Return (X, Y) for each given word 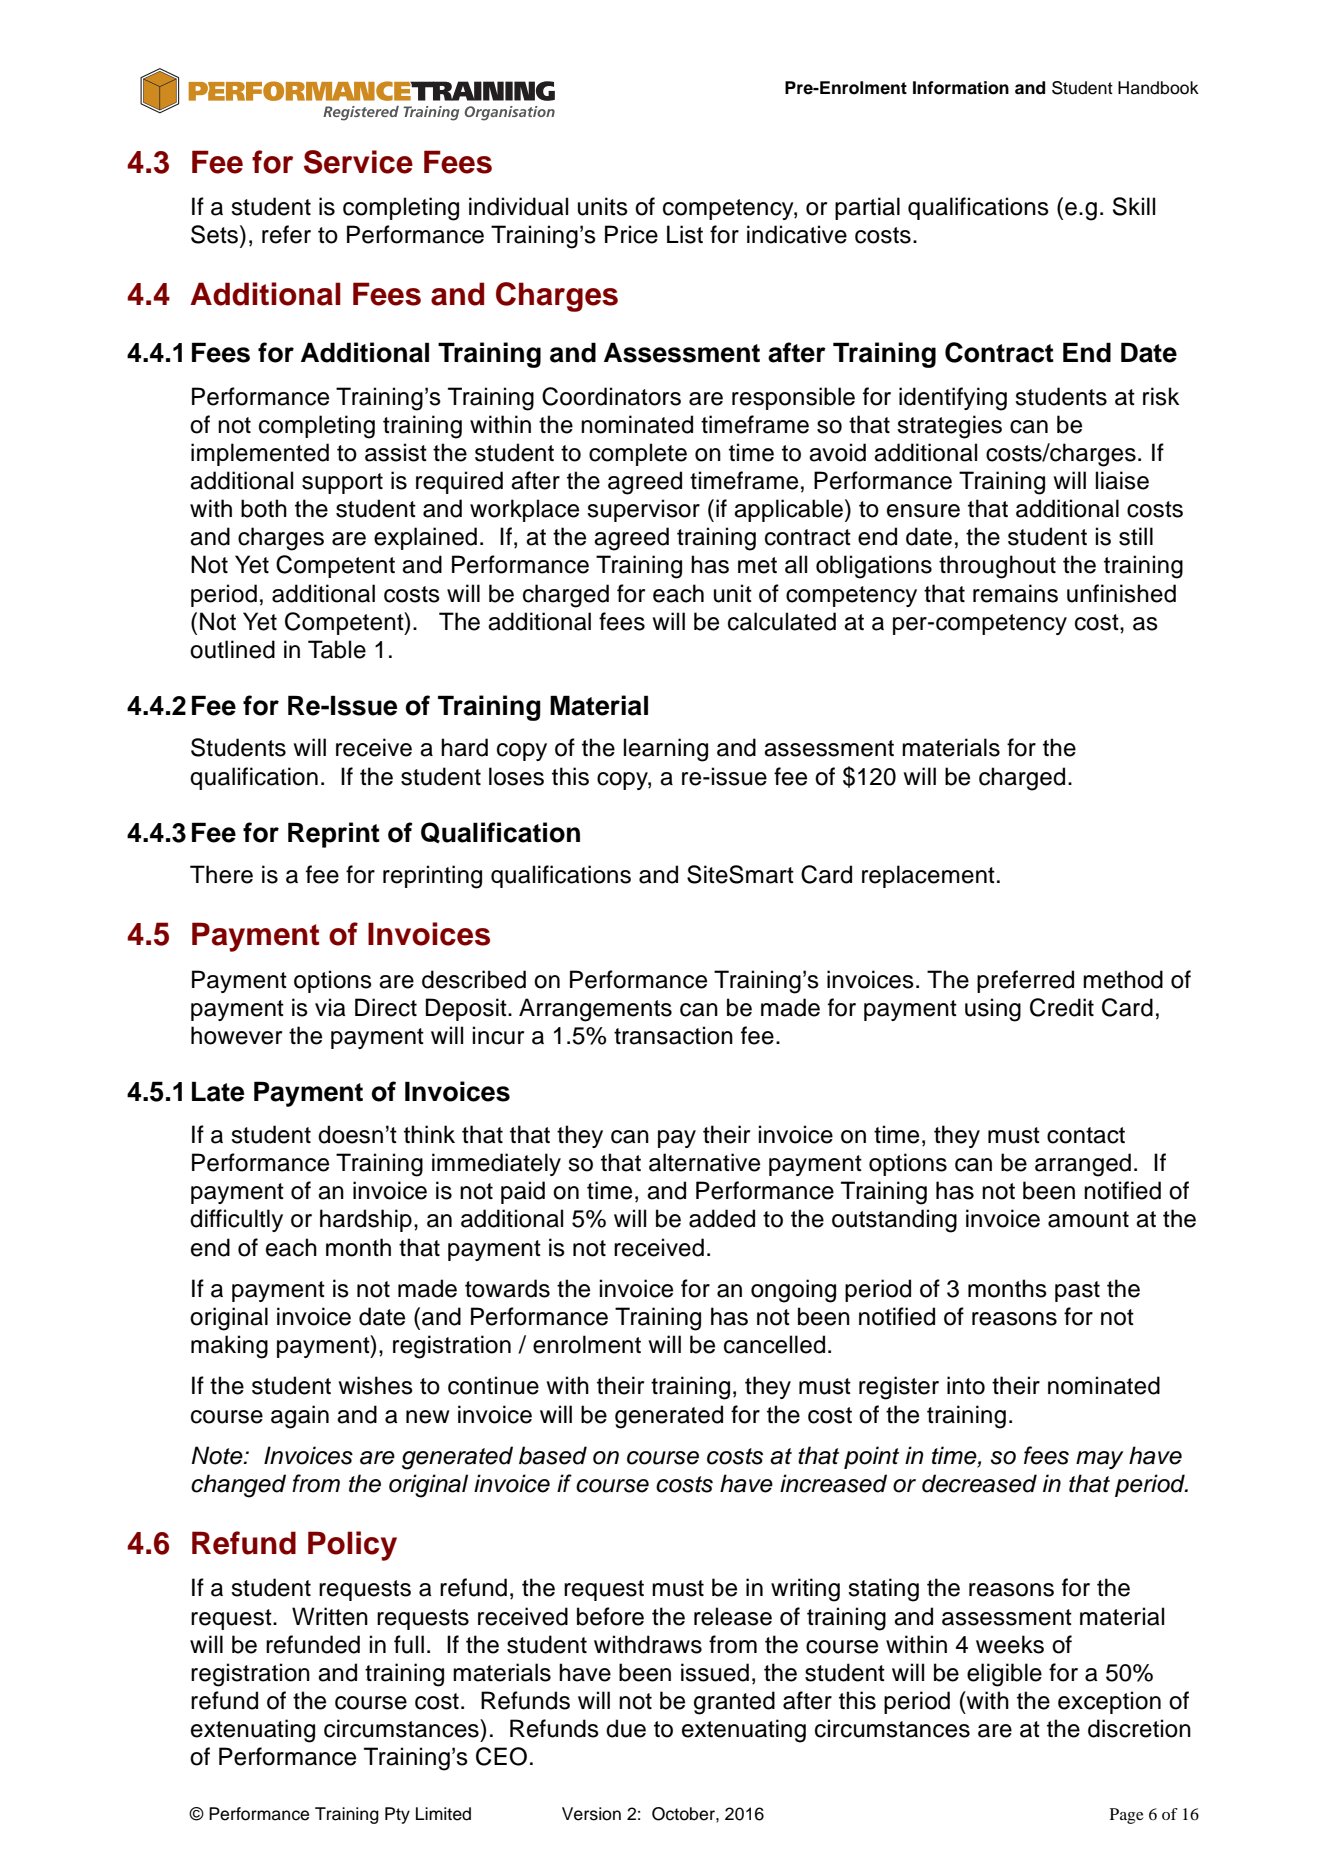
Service (358, 162)
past (1077, 1291)
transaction (673, 1035)
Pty (397, 1815)
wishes (376, 1385)
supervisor (643, 510)
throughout (997, 567)
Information (961, 88)
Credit (1062, 1007)
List (685, 234)
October (684, 1814)
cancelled (774, 1344)
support (342, 483)
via (330, 1007)
